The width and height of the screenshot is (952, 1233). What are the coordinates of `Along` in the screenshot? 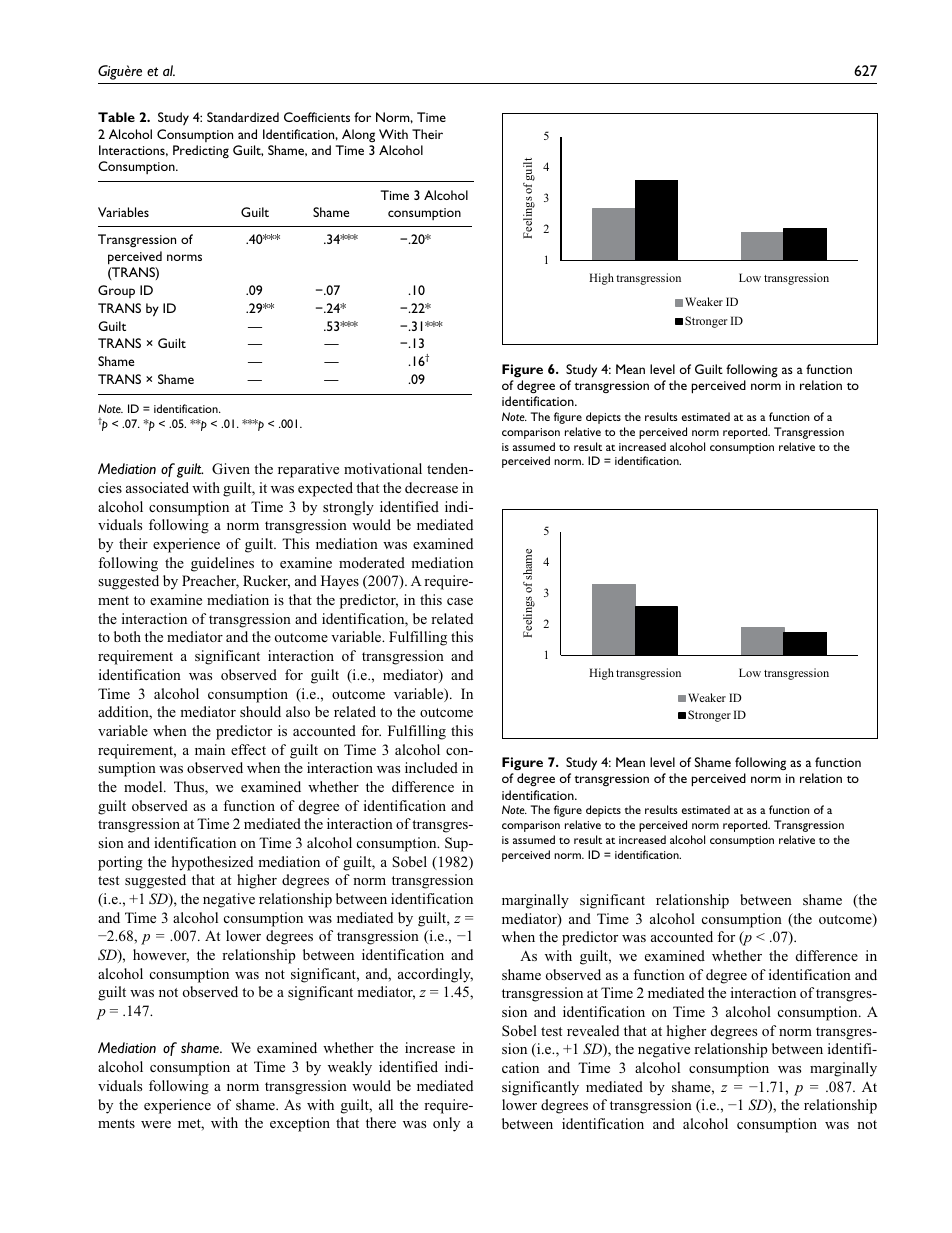 It's located at (358, 135).
